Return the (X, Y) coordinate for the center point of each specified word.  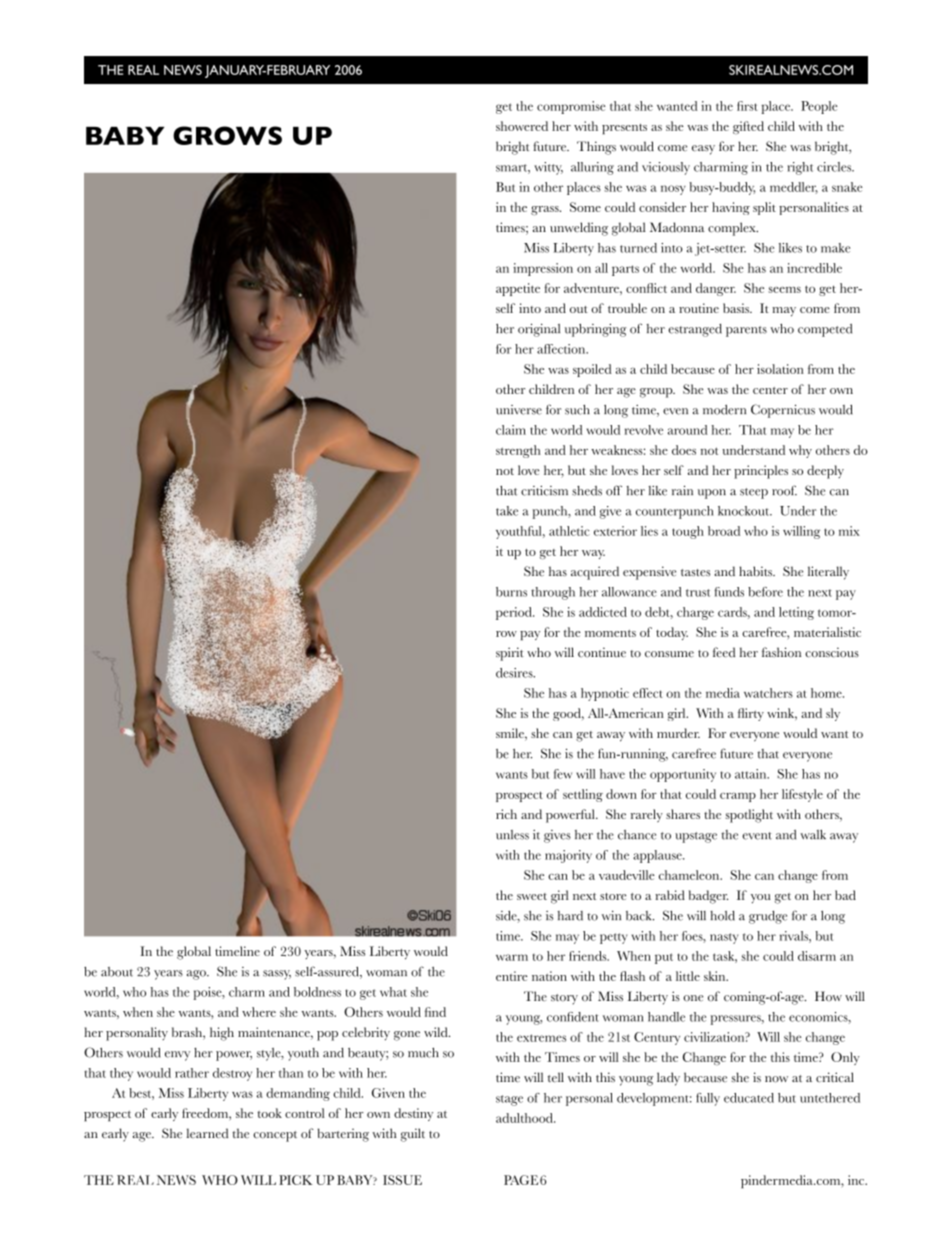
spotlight (749, 816)
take (507, 511)
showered (522, 126)
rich (506, 814)
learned (207, 1133)
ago (197, 975)
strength (518, 451)
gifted (748, 127)
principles (761, 472)
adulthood (525, 1118)
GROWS (227, 135)
